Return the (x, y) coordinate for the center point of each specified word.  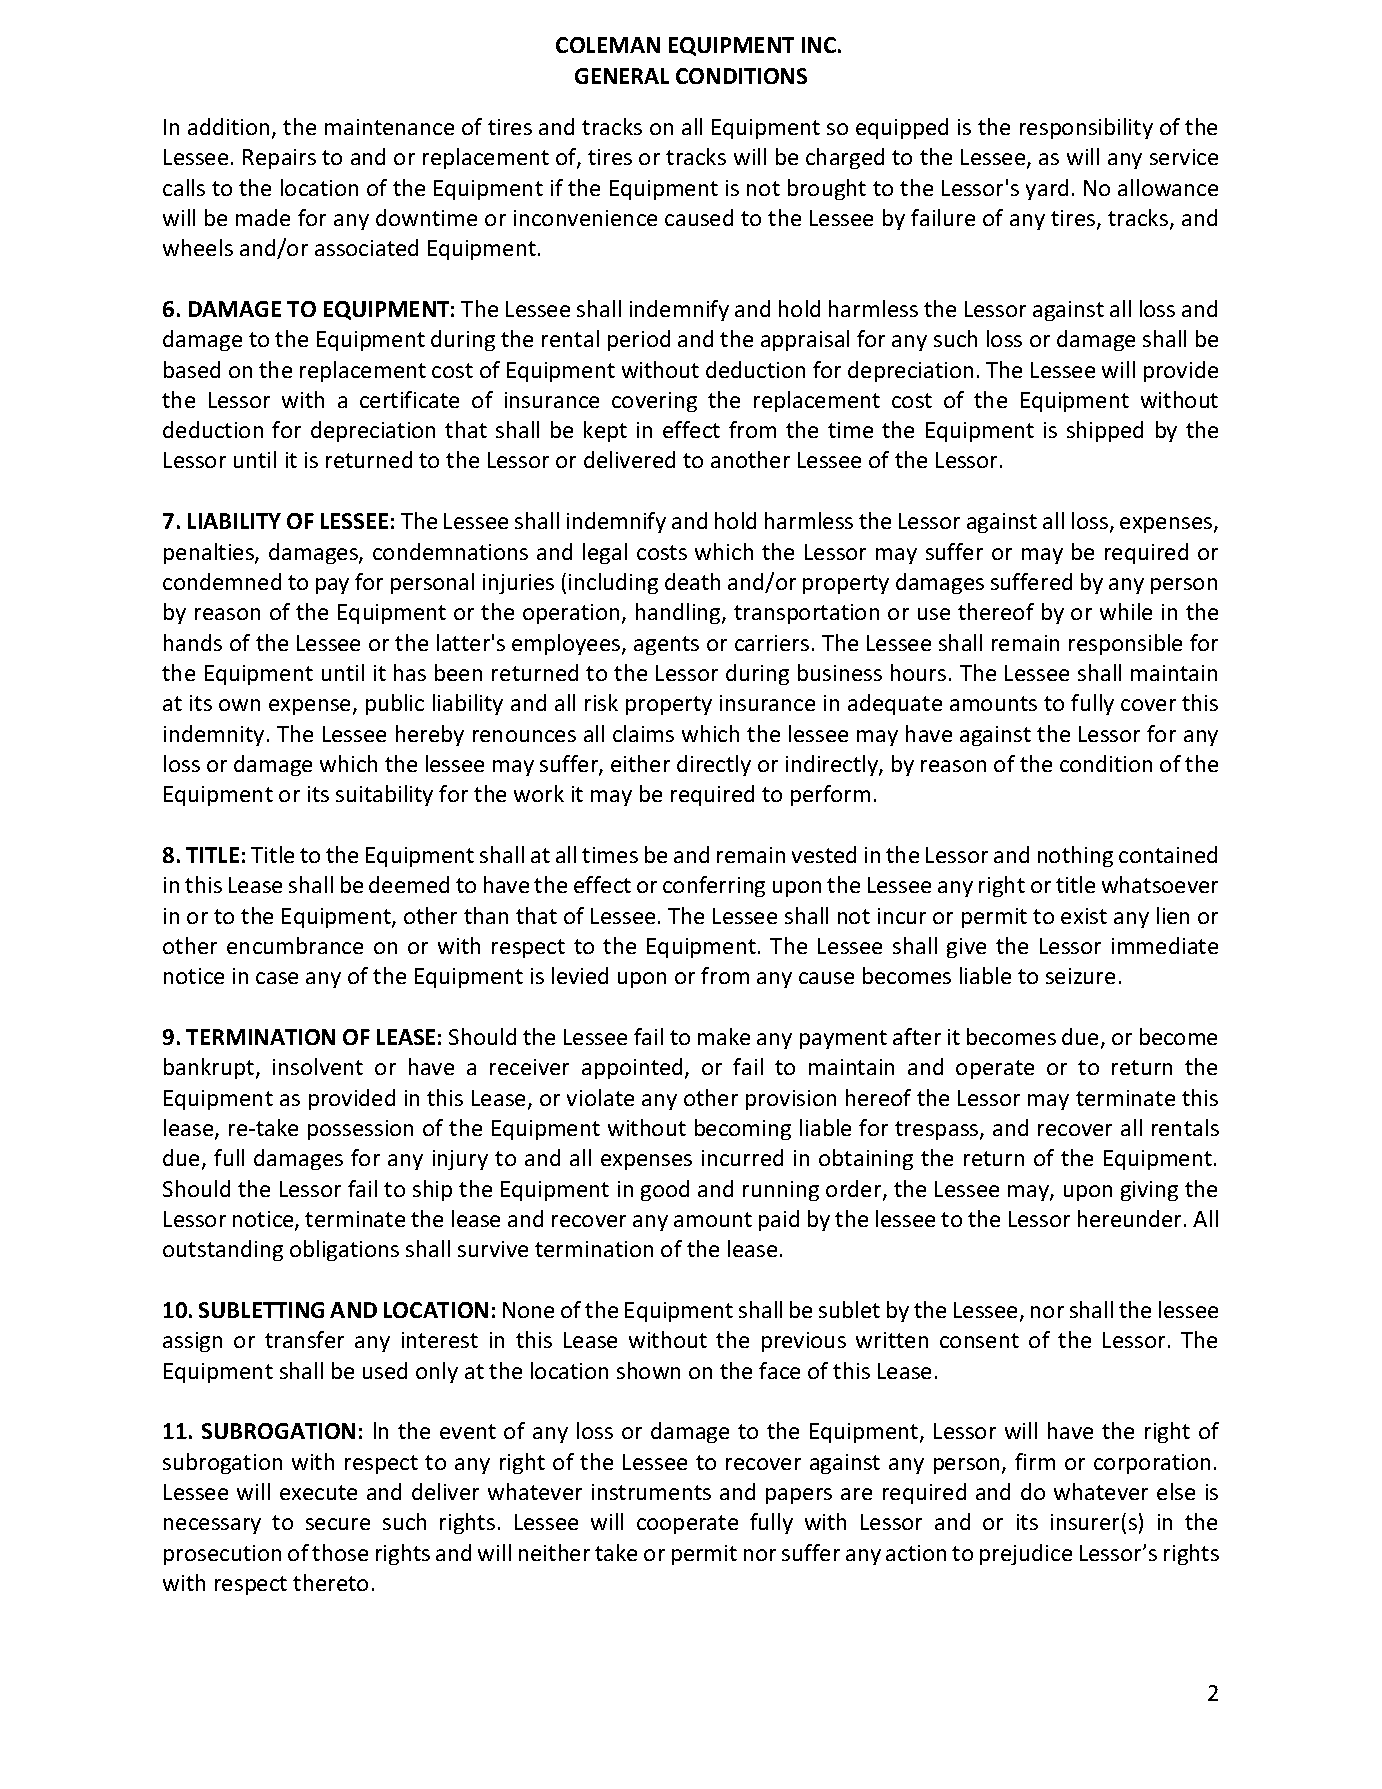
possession (360, 1130)
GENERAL (622, 76)
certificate (409, 399)
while (1126, 611)
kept (605, 431)
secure (338, 1524)
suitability (384, 795)
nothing (1075, 856)
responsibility (1086, 128)
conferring (714, 886)
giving (1149, 1191)
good (665, 1190)
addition (230, 128)
